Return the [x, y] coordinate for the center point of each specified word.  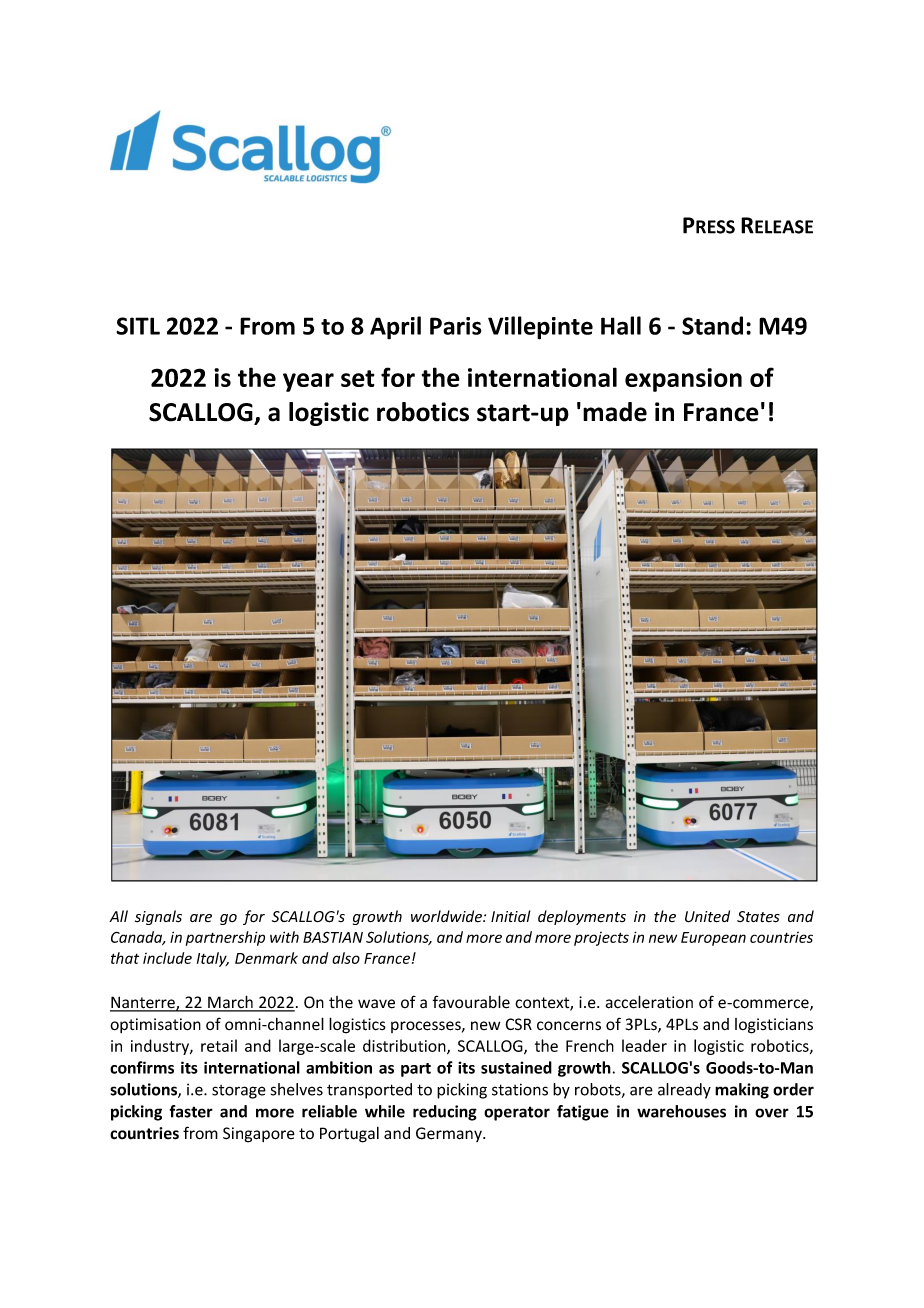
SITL [138, 326]
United [707, 916]
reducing [445, 1113]
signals [158, 917]
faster [191, 1111]
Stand [712, 325]
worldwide [447, 916]
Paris [456, 326]
